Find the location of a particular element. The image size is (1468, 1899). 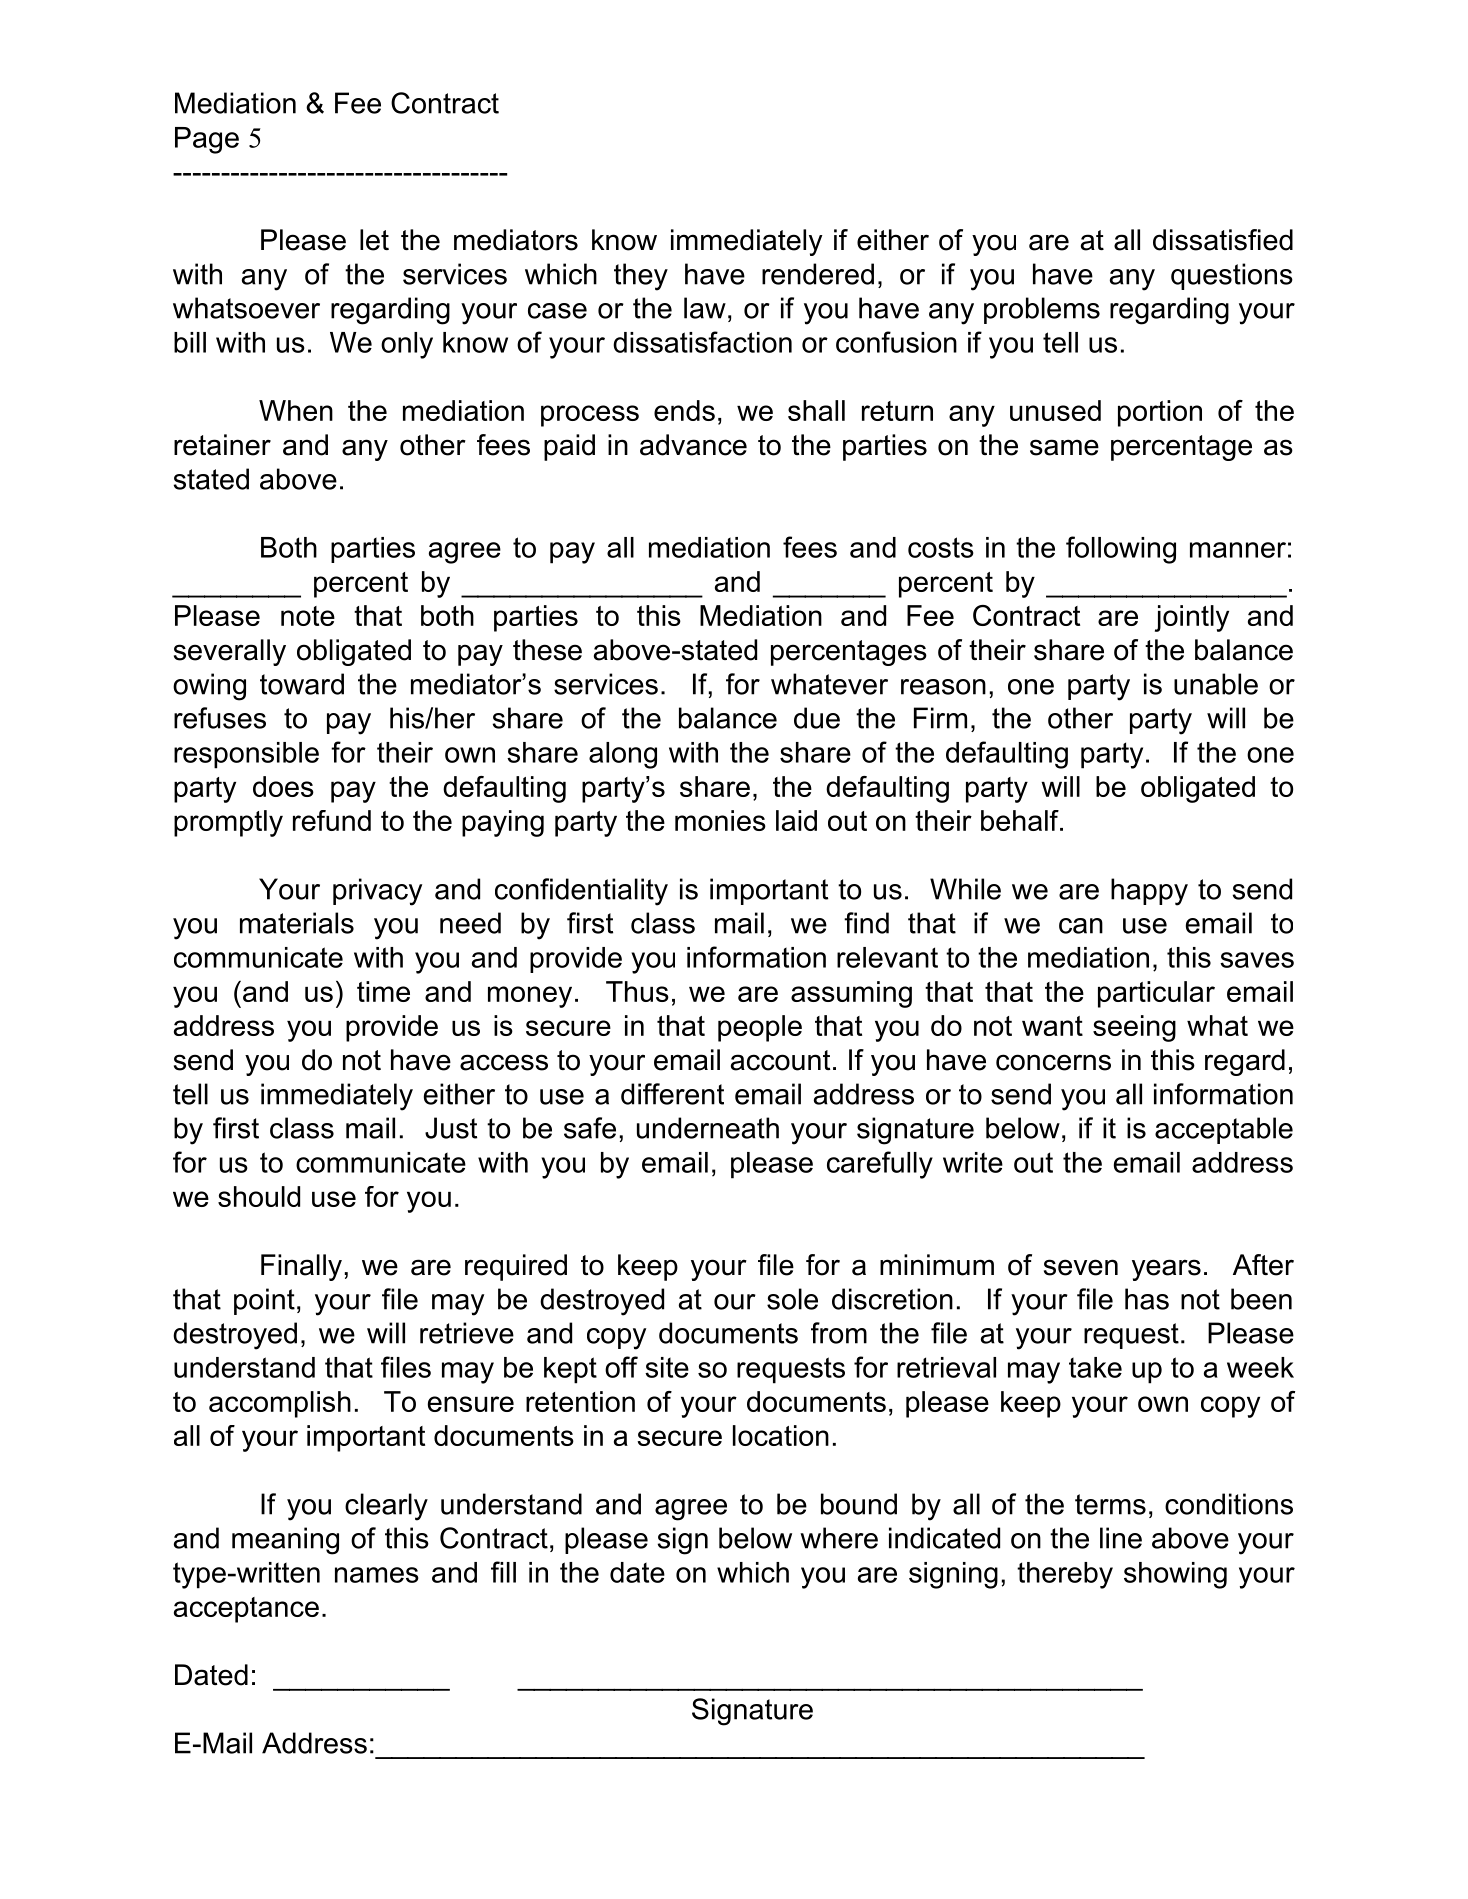

let is located at coordinates (374, 240).
